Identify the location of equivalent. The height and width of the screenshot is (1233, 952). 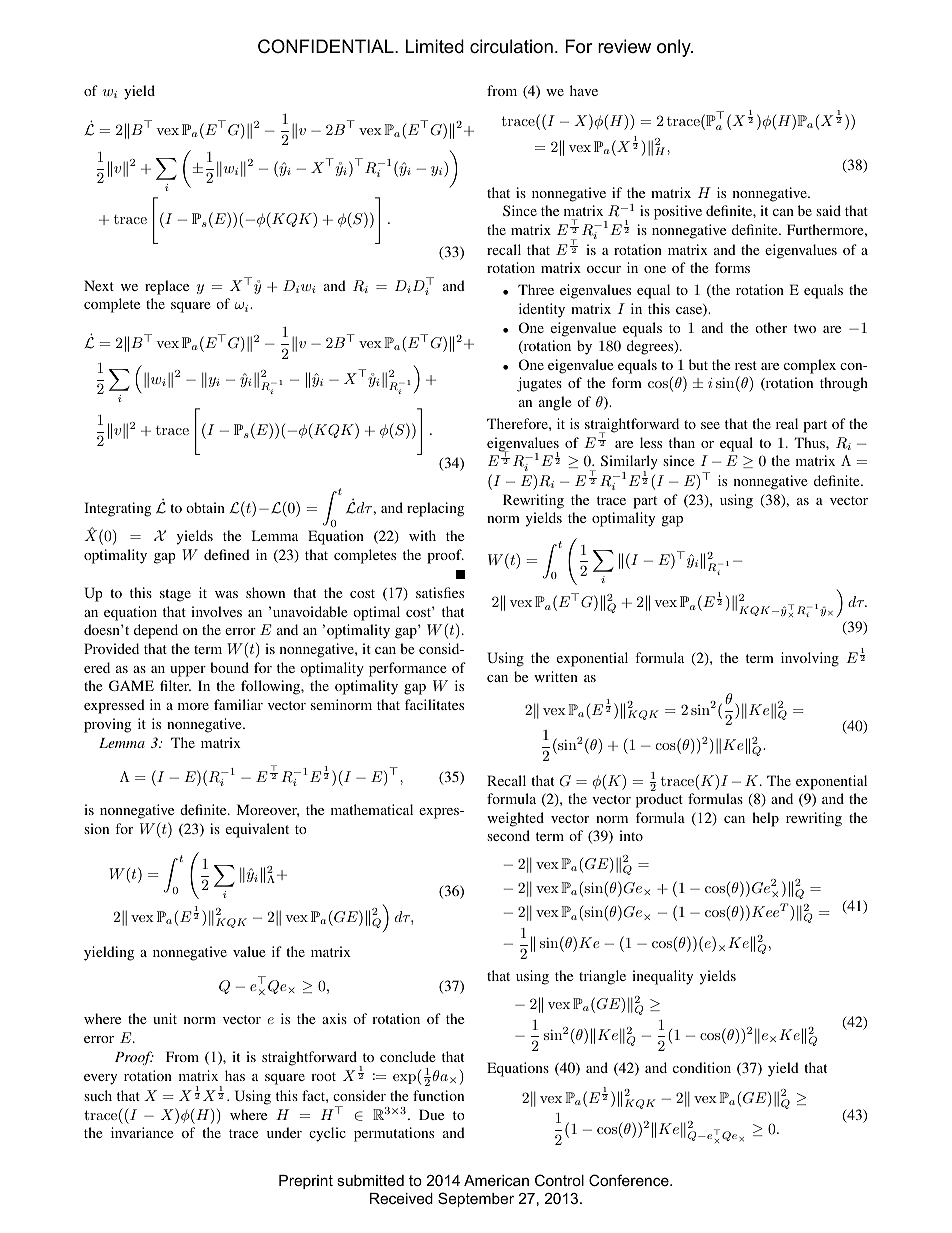
(257, 830).
